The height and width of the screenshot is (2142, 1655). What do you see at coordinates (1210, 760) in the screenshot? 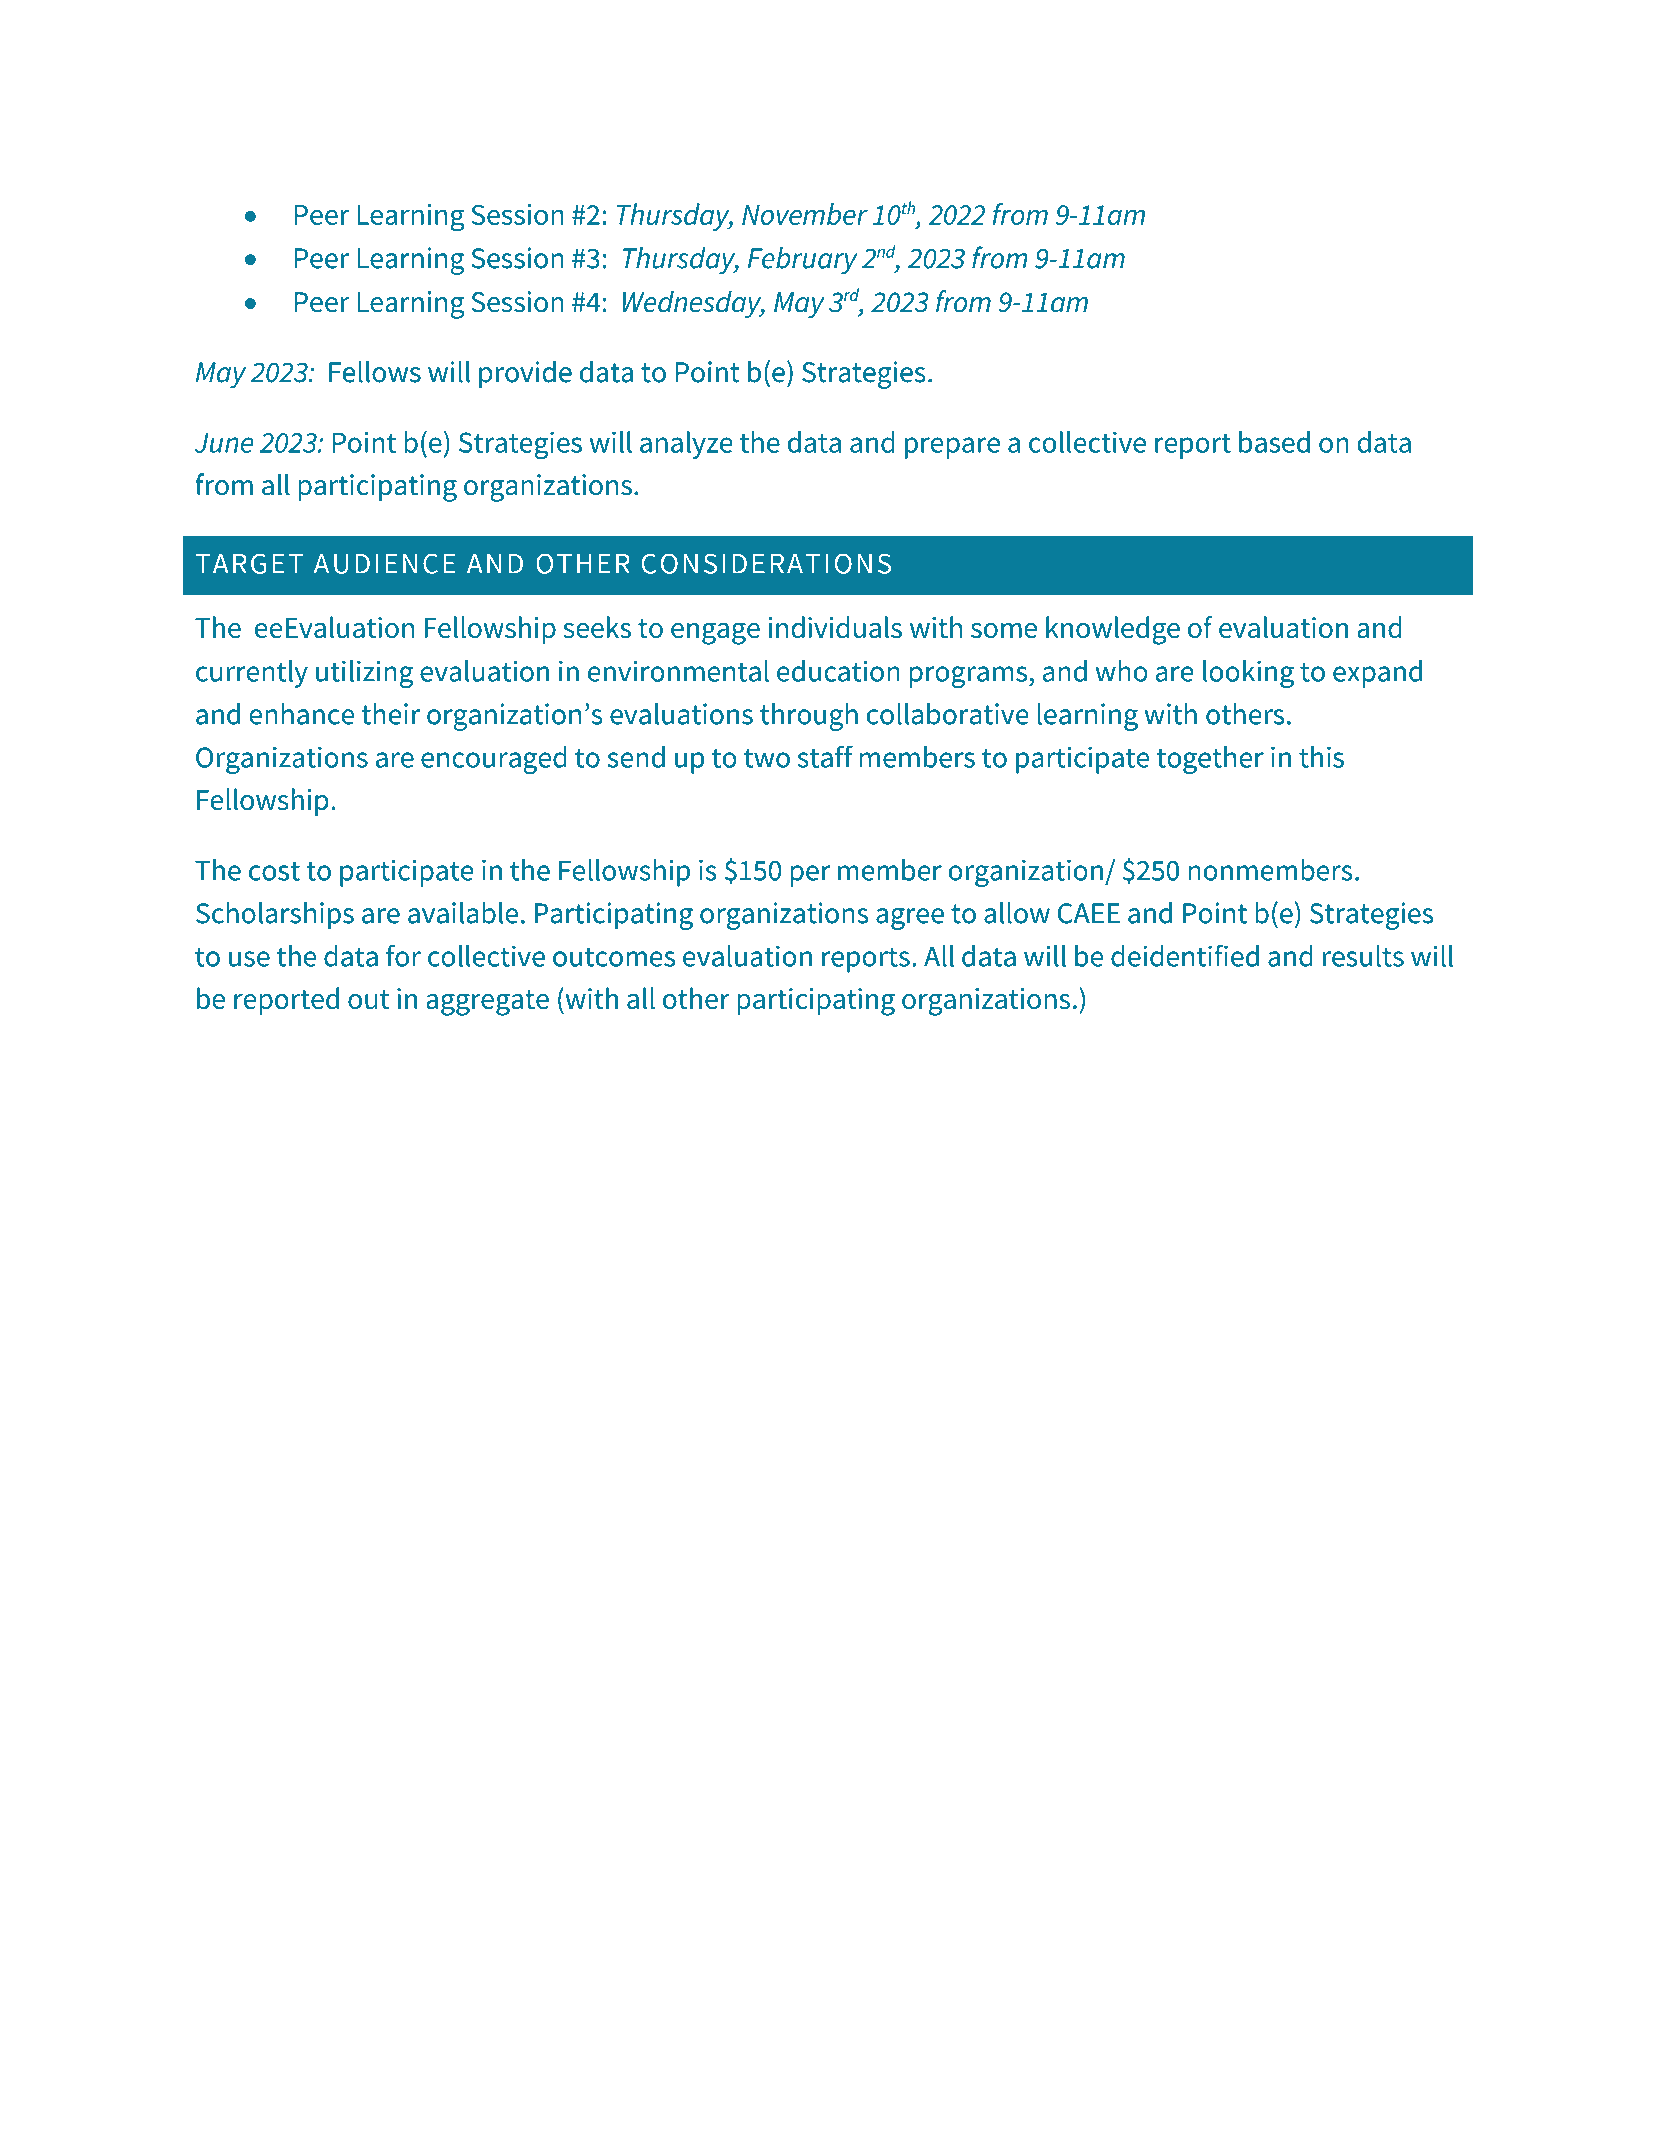
I see `together` at bounding box center [1210, 760].
